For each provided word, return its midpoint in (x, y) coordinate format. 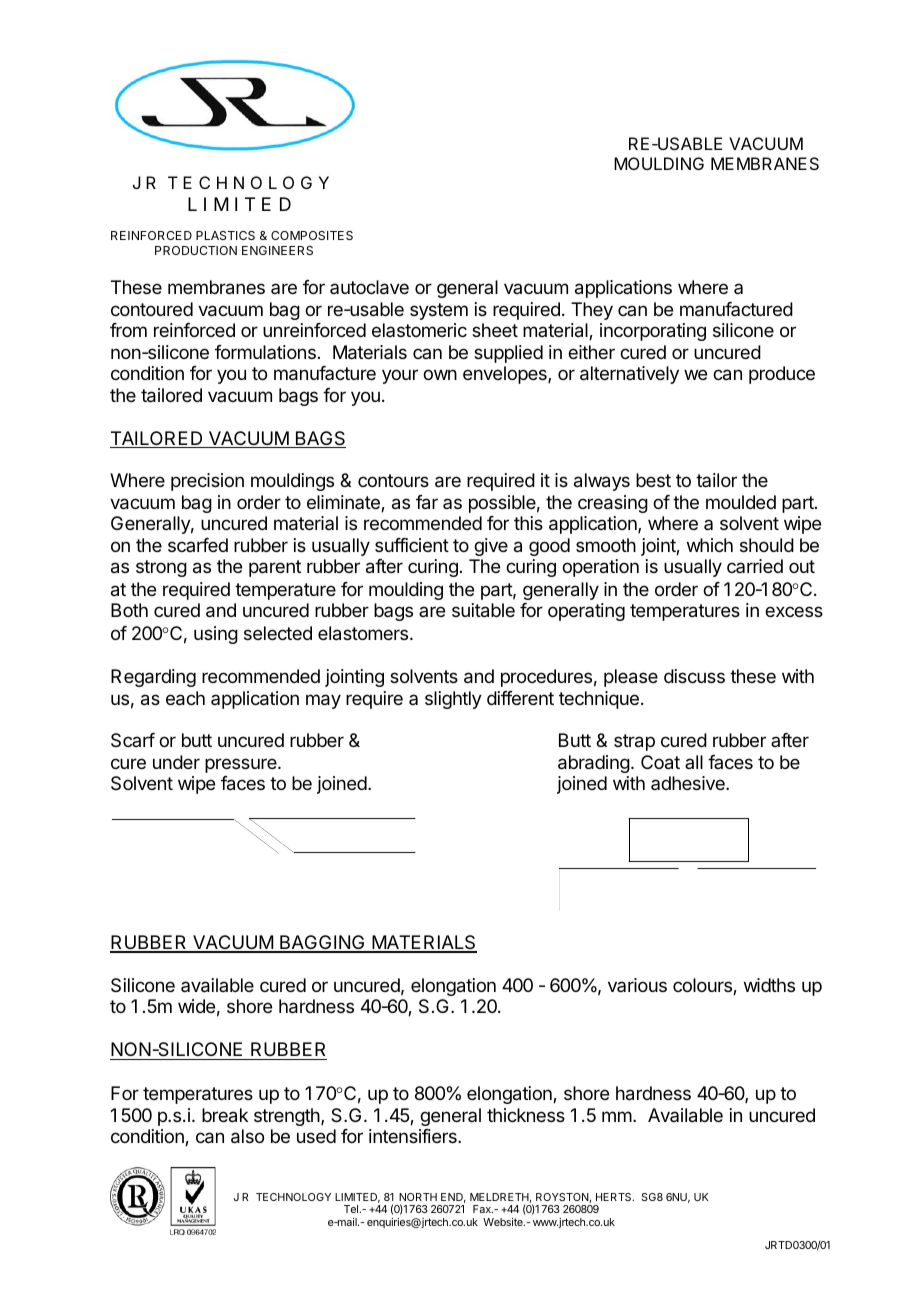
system (439, 311)
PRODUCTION (196, 250)
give (491, 547)
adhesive (689, 783)
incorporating (653, 332)
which (710, 545)
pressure (242, 765)
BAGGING (322, 943)
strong (161, 568)
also (247, 1136)
